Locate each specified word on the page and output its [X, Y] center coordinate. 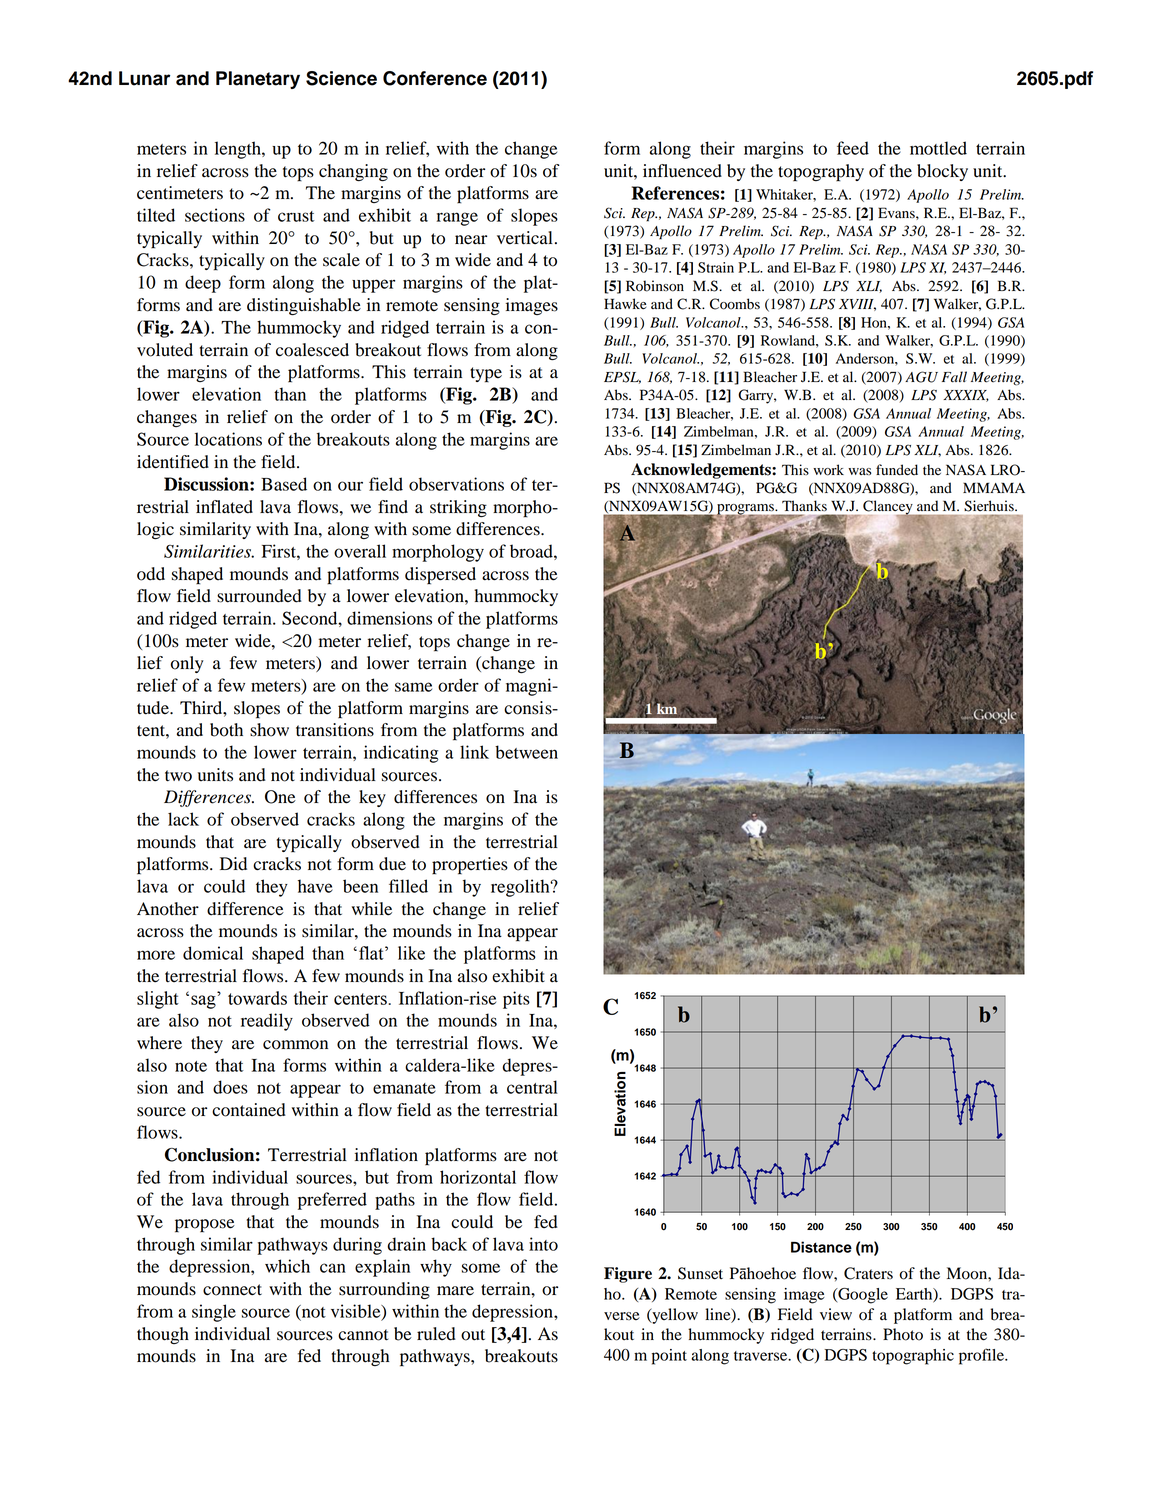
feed [853, 148]
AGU [921, 377]
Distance [821, 1247]
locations [228, 439]
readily [267, 1022]
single [214, 1313]
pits [516, 1000]
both [226, 730]
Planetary [258, 80]
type [486, 375]
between [526, 752]
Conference [435, 78]
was [859, 471]
